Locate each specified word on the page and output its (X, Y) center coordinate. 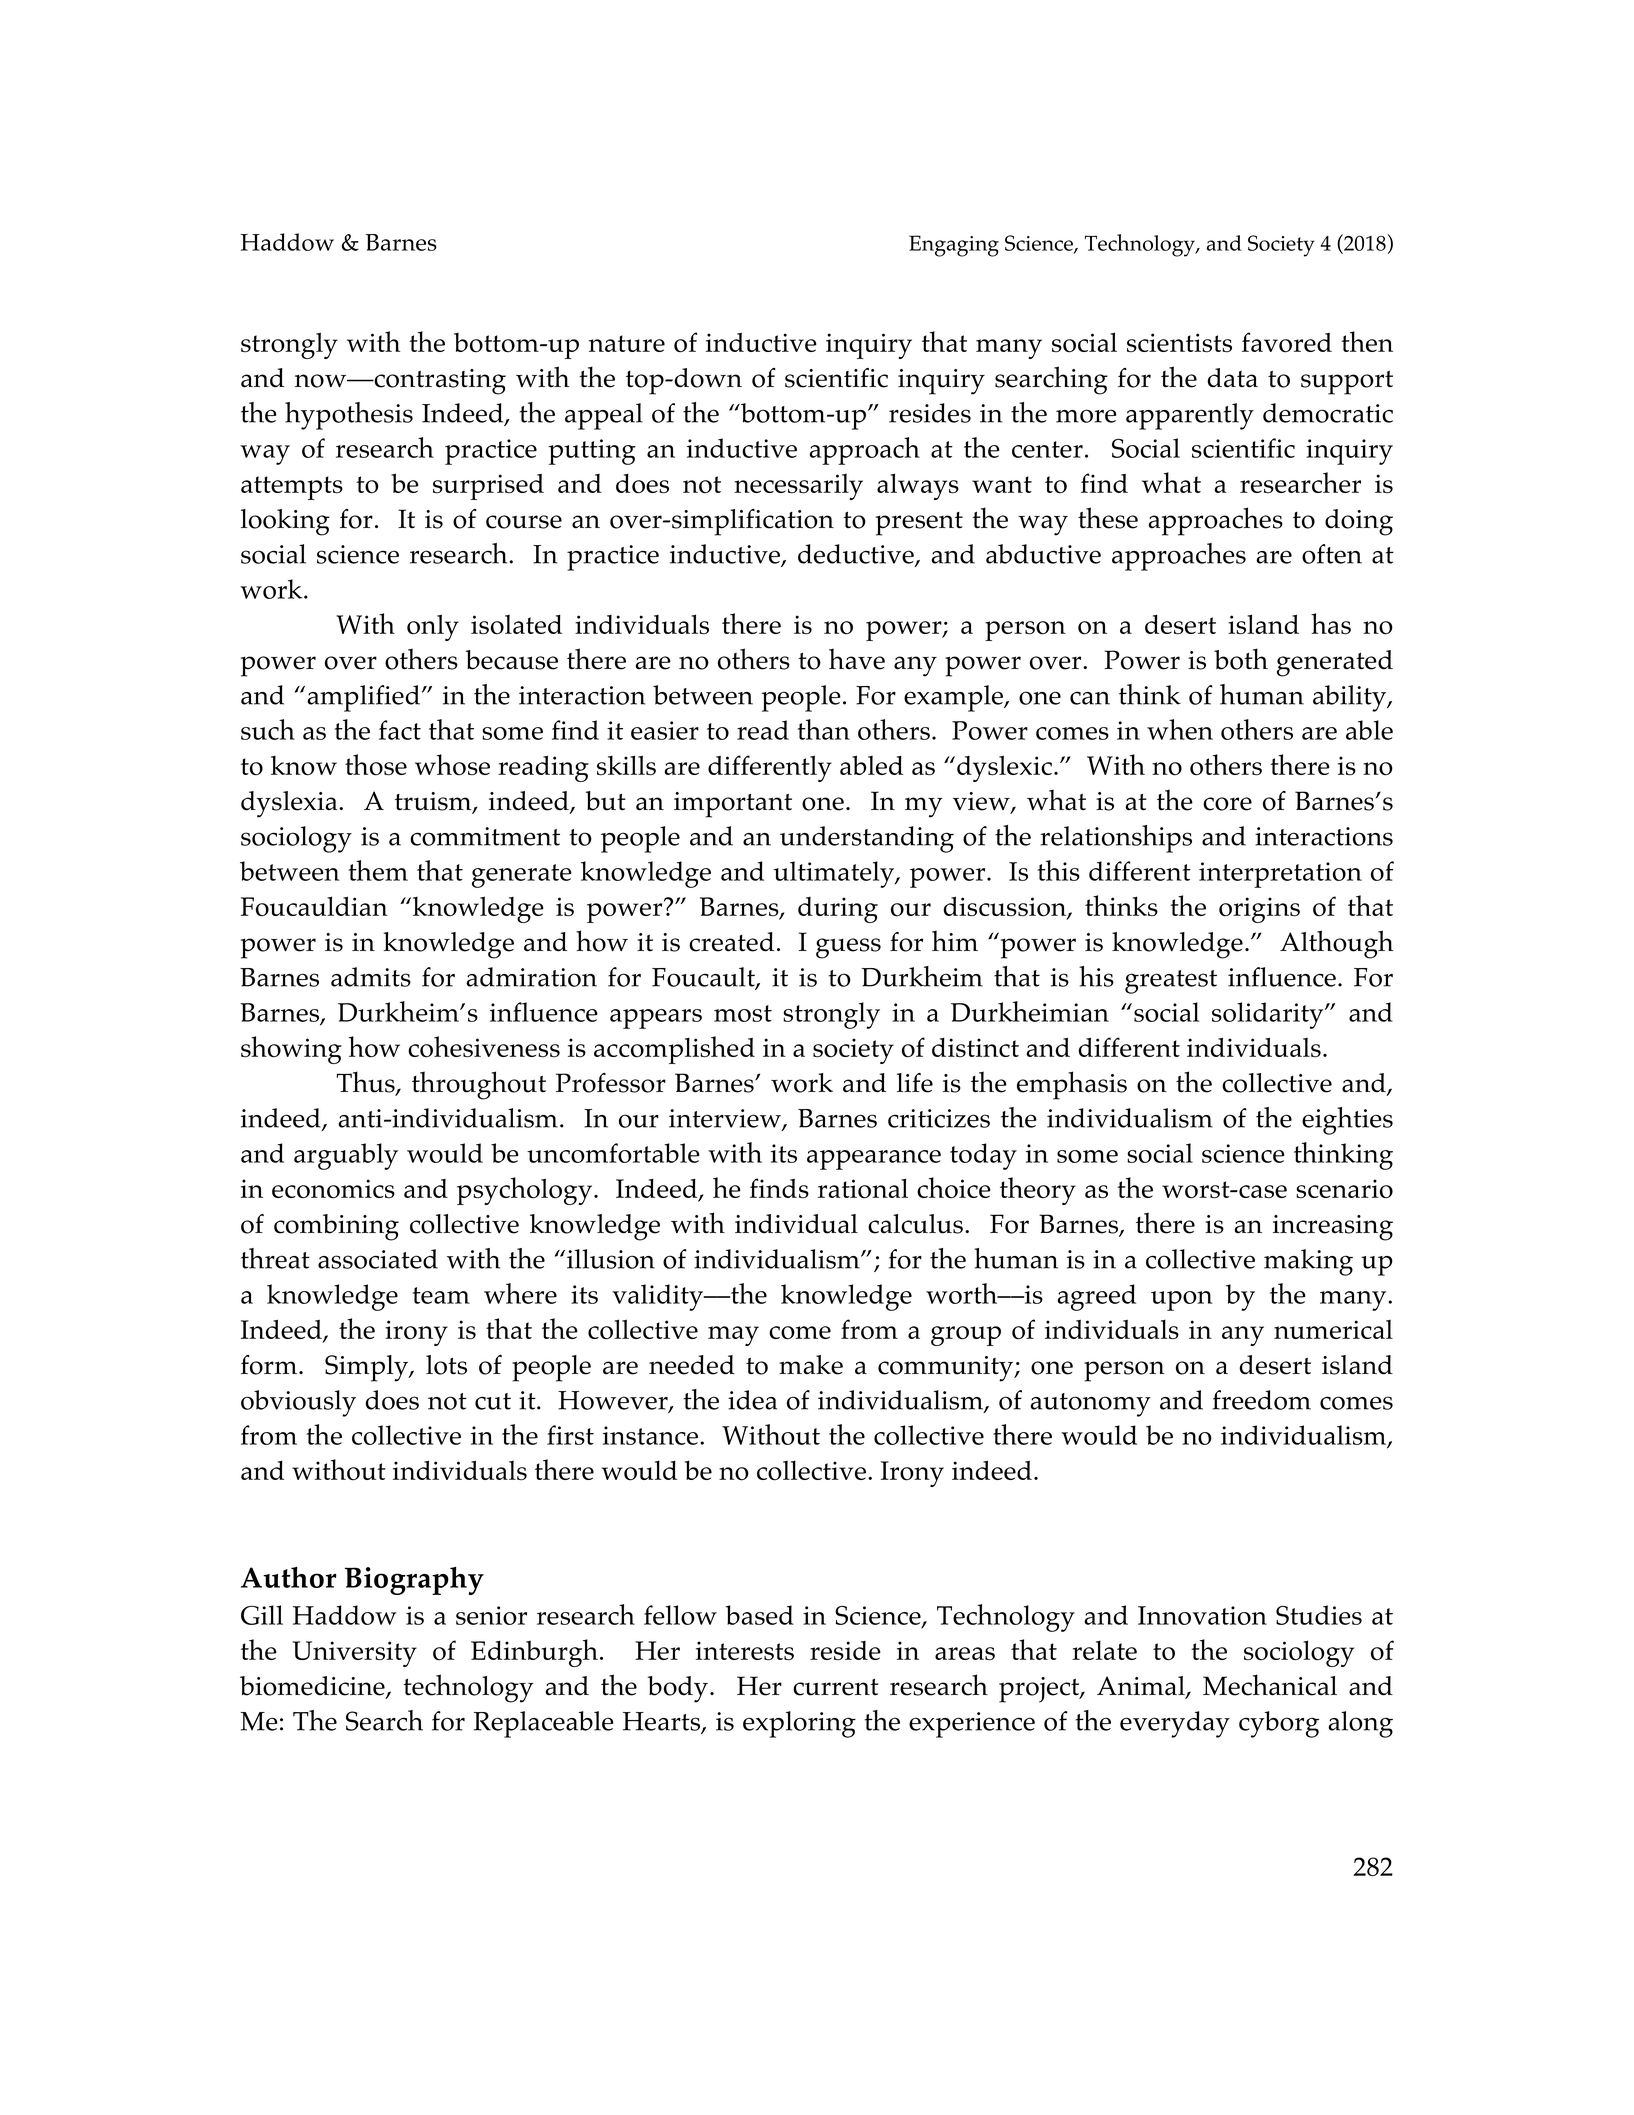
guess (848, 948)
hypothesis (349, 416)
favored (1287, 342)
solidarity (1269, 1015)
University (354, 1654)
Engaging (954, 246)
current (836, 1687)
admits (371, 977)
